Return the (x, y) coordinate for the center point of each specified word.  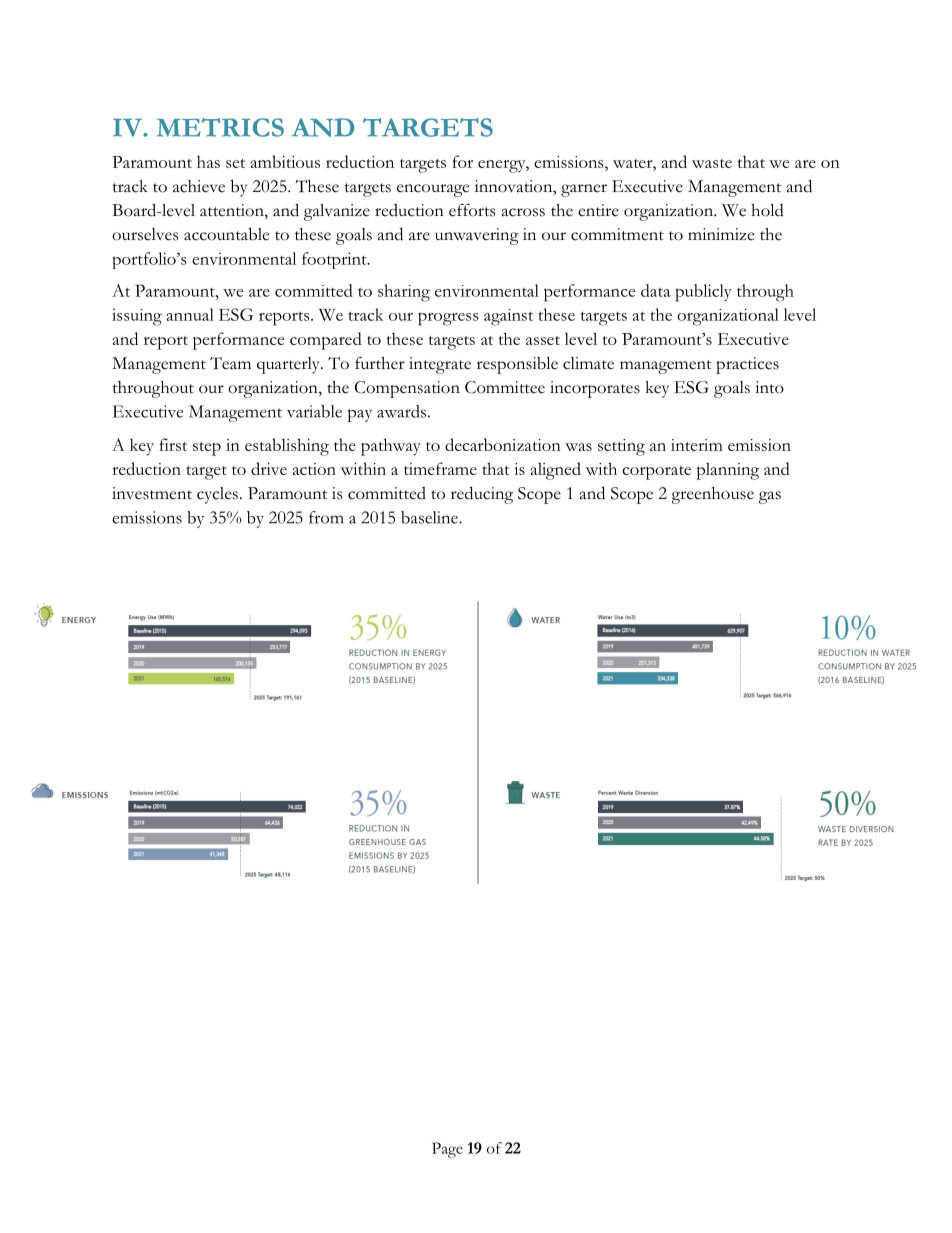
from (326, 517)
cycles (217, 495)
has (208, 161)
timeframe (440, 468)
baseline (430, 517)
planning (727, 471)
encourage (433, 190)
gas (770, 497)
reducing (482, 495)
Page (447, 1150)
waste (712, 163)
